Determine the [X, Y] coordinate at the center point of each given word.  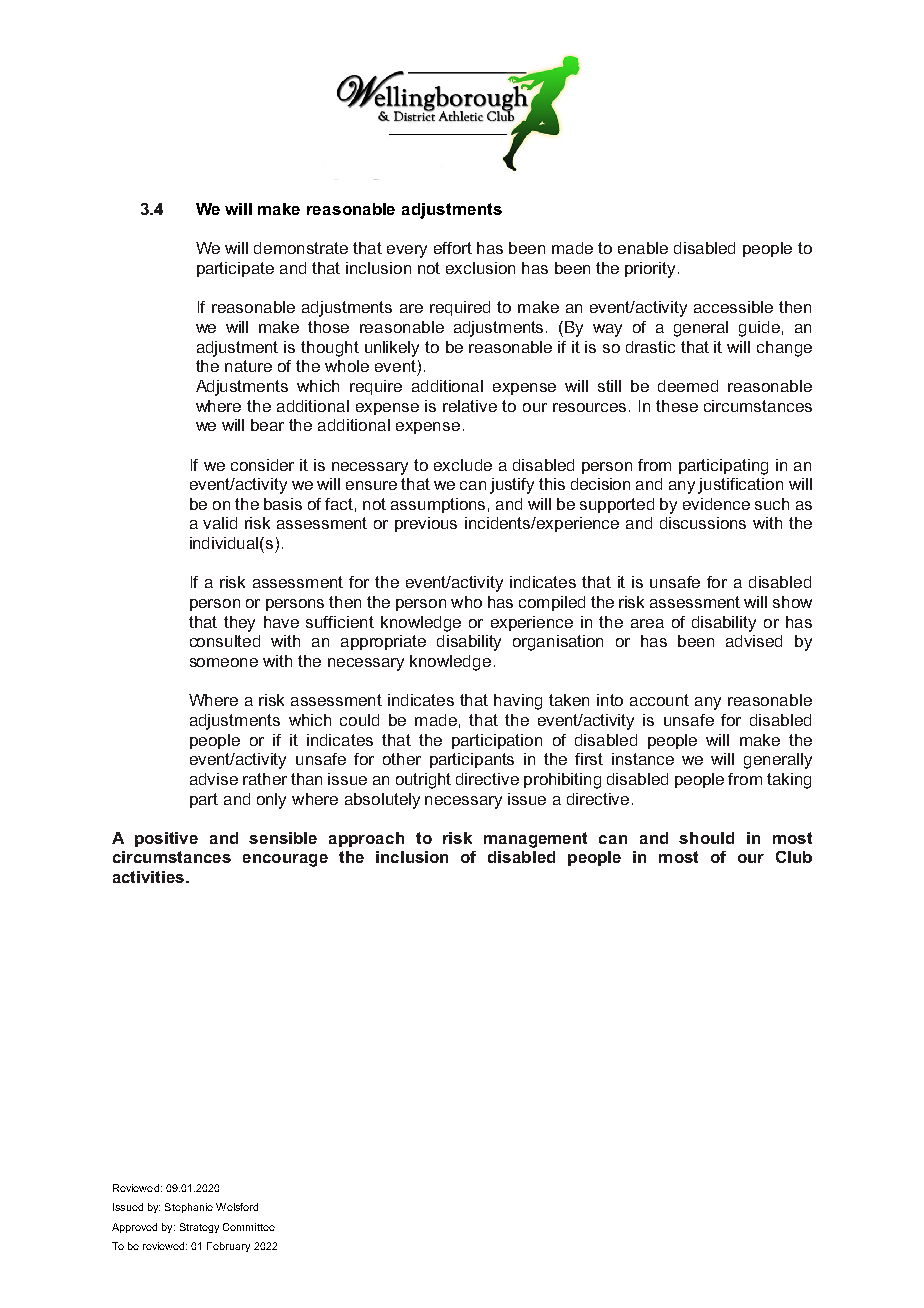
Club [794, 857]
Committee [249, 1227]
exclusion [480, 268]
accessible [733, 307]
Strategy [199, 1228]
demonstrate [301, 248]
